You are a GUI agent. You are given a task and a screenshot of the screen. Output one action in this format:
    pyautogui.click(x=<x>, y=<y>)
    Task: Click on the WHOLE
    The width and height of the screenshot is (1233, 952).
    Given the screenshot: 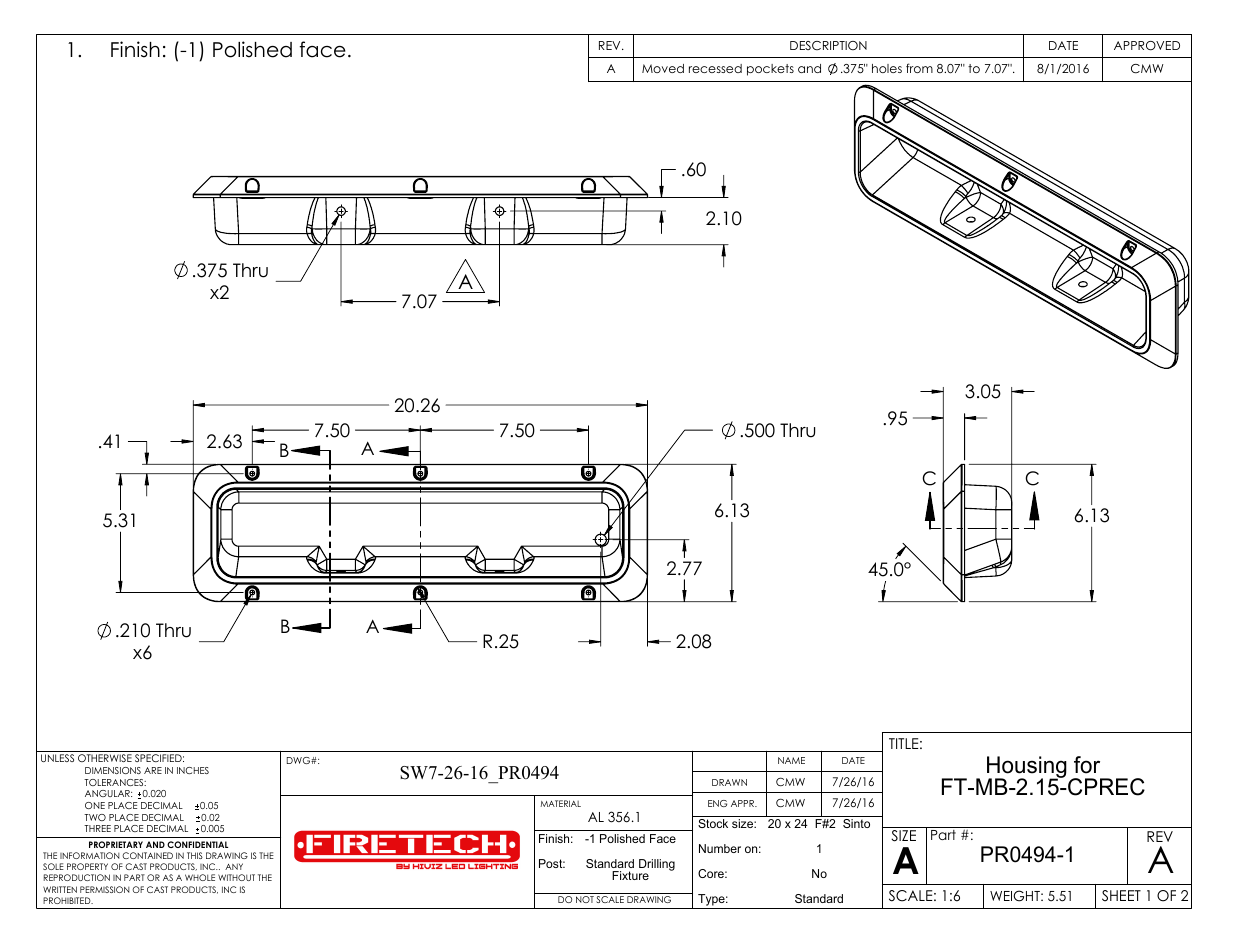 What is the action you would take?
    pyautogui.click(x=200, y=877)
